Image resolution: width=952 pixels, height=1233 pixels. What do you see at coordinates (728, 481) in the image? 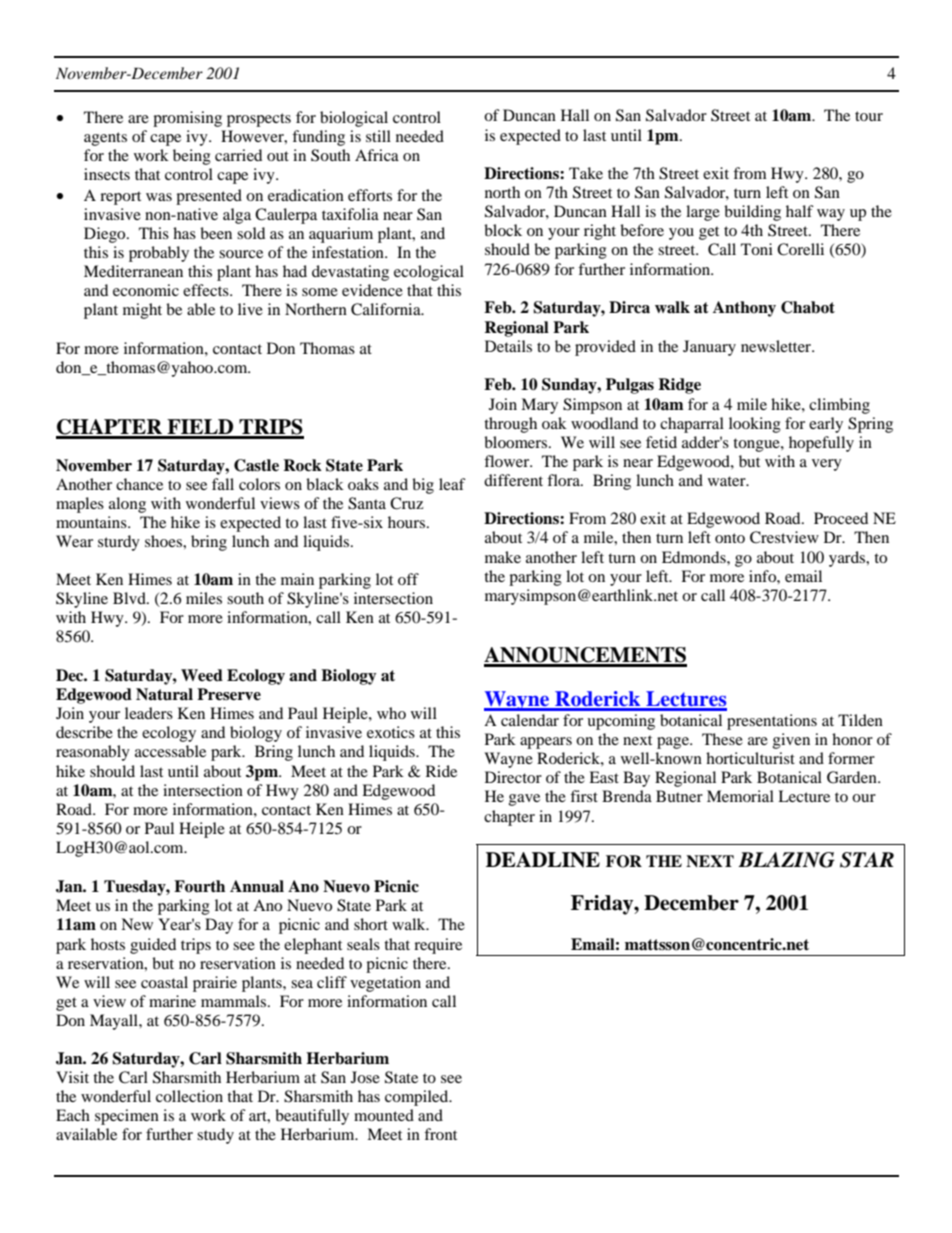
I see `water` at bounding box center [728, 481].
